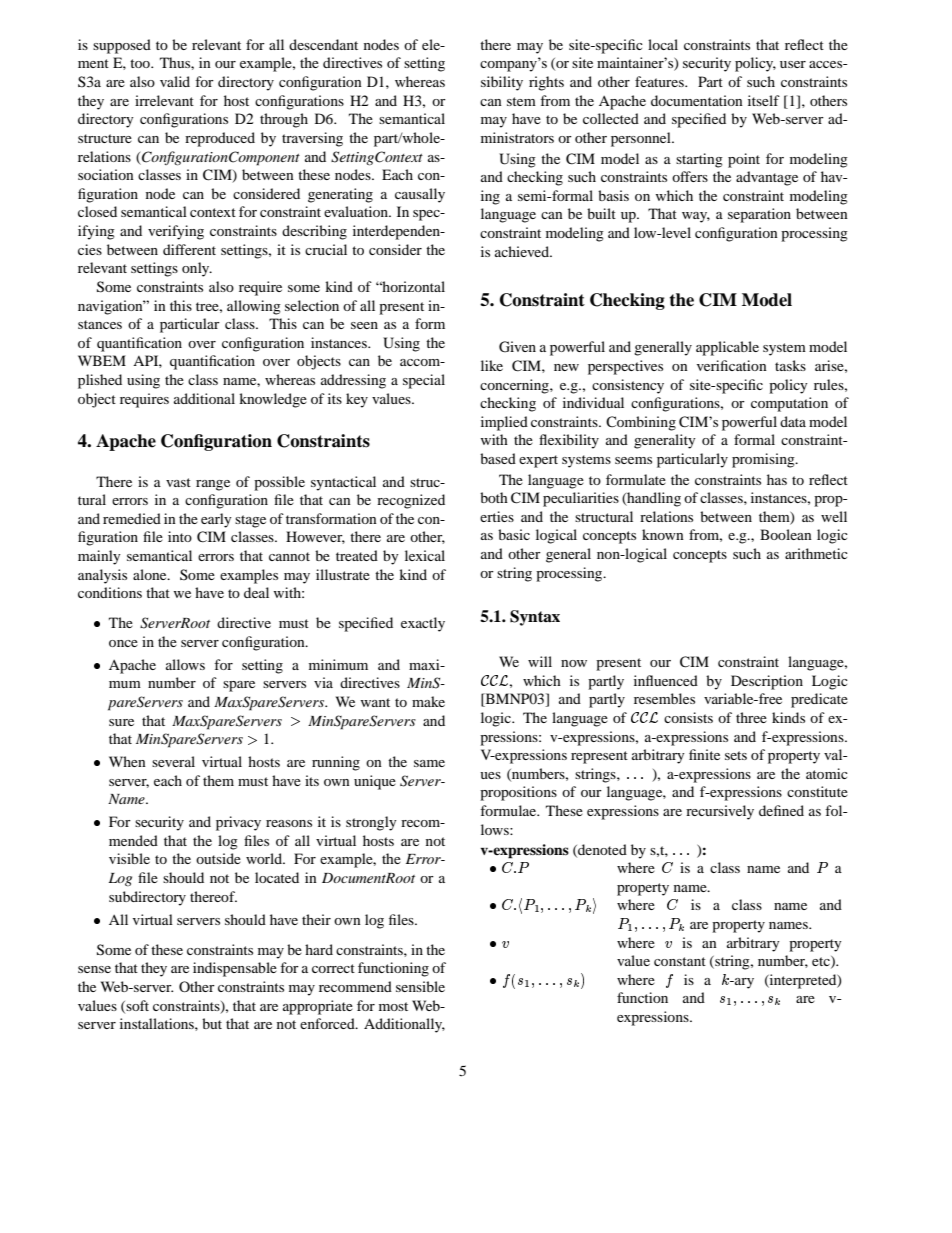 The width and height of the document is (952, 1233). I want to click on sure, so click(121, 722).
